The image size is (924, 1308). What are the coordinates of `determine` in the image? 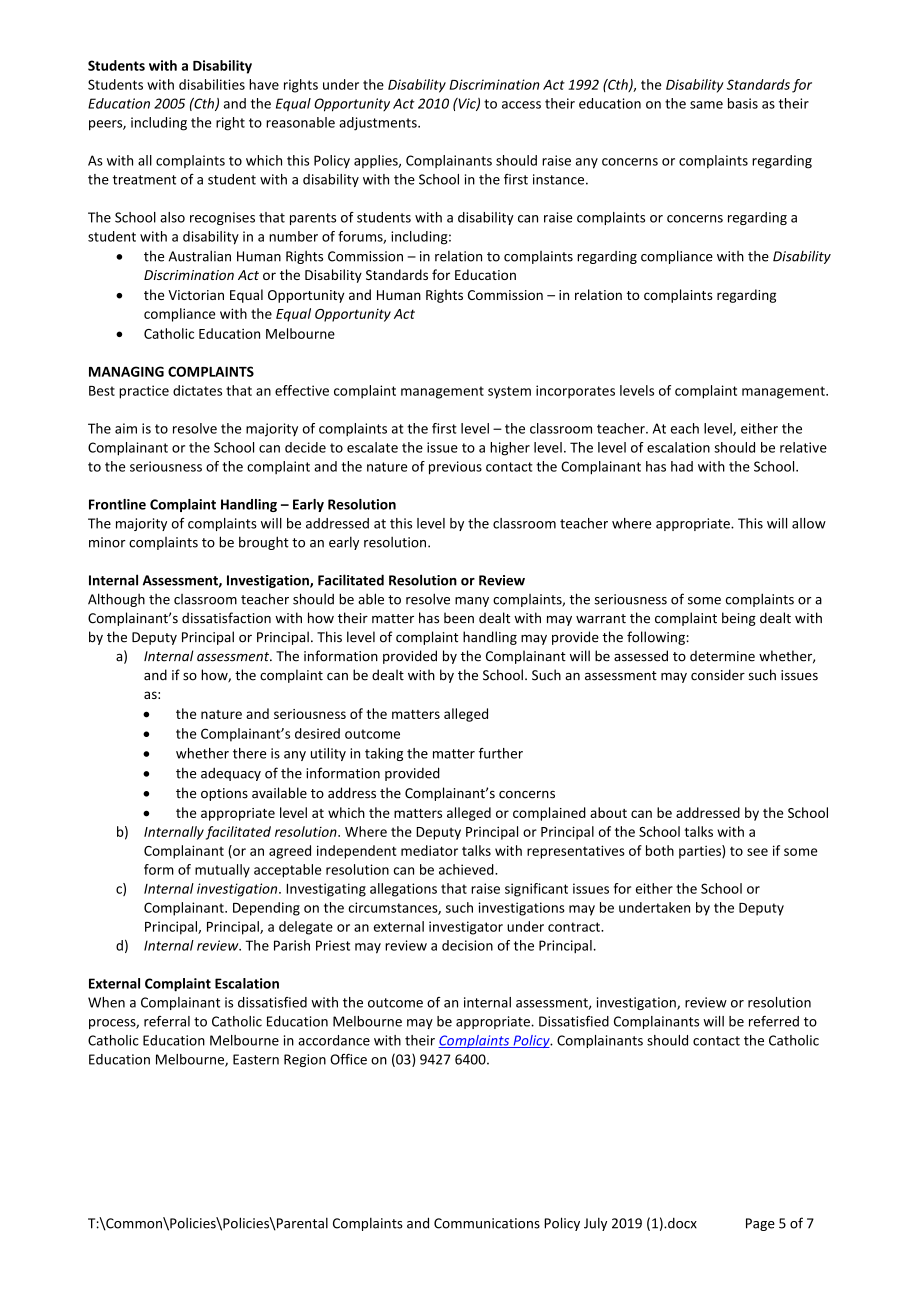 It's located at (722, 656).
